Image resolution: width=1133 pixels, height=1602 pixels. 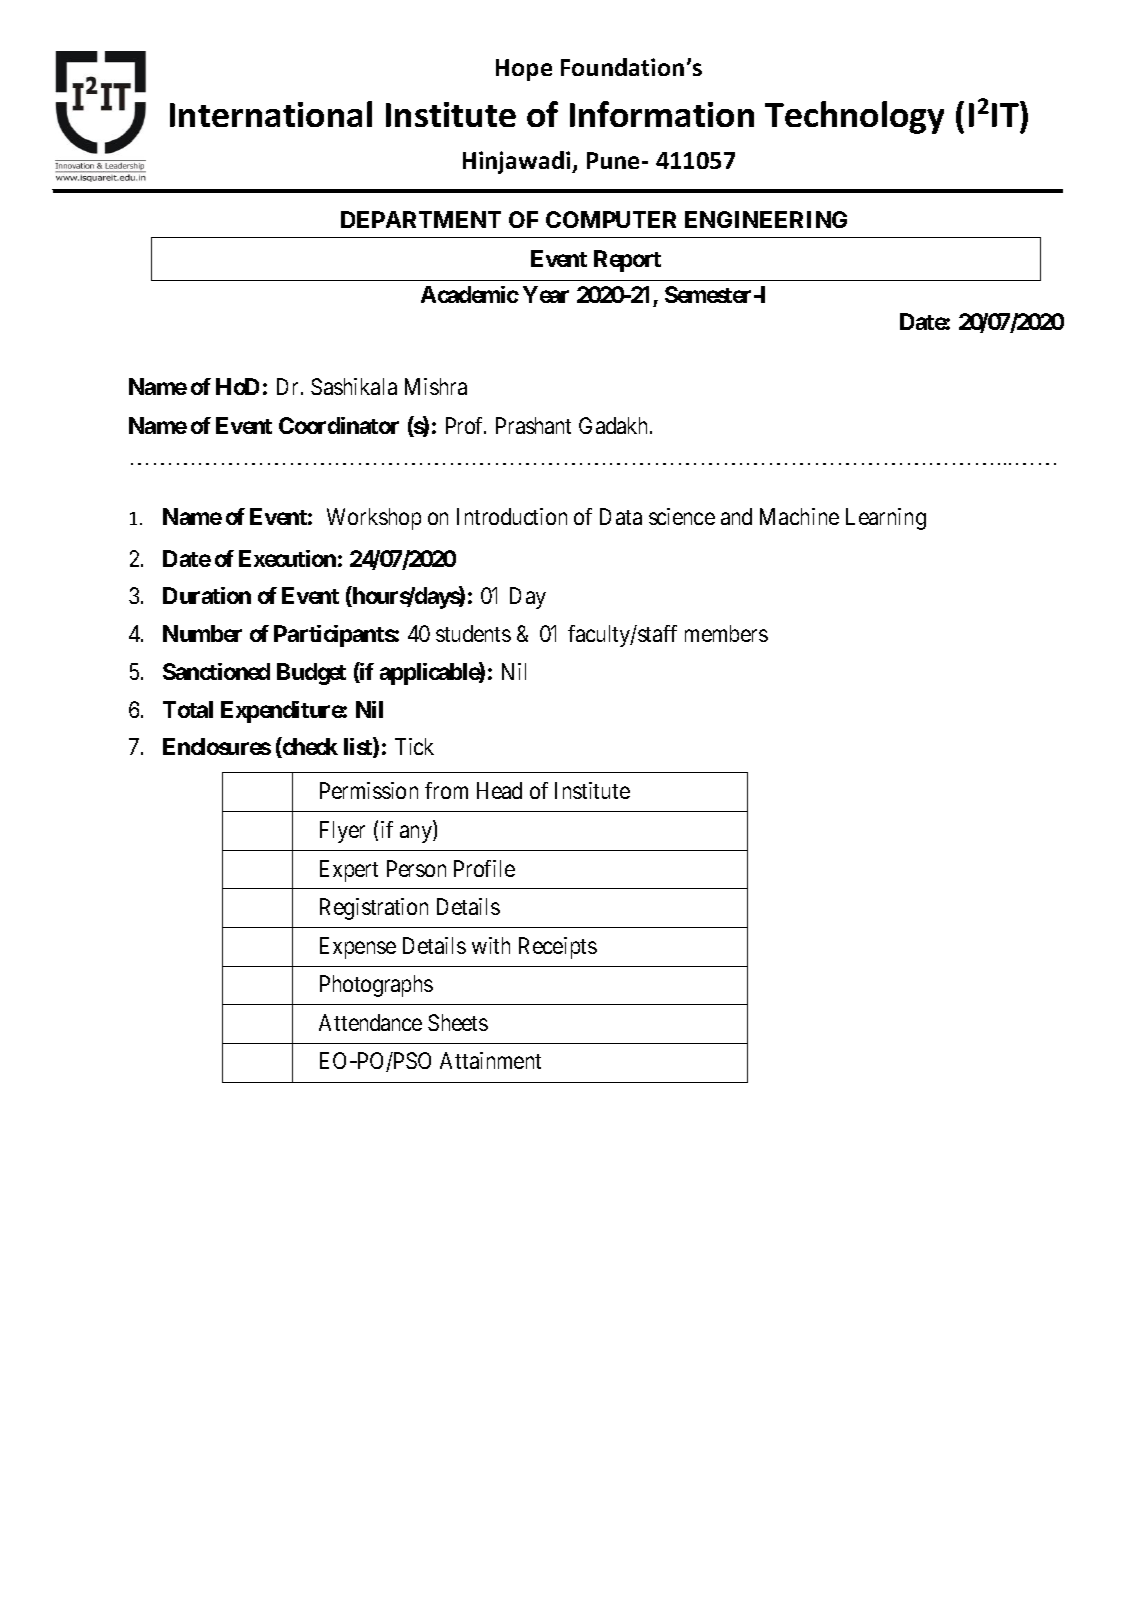 I want to click on Attendance, so click(x=370, y=1022).
